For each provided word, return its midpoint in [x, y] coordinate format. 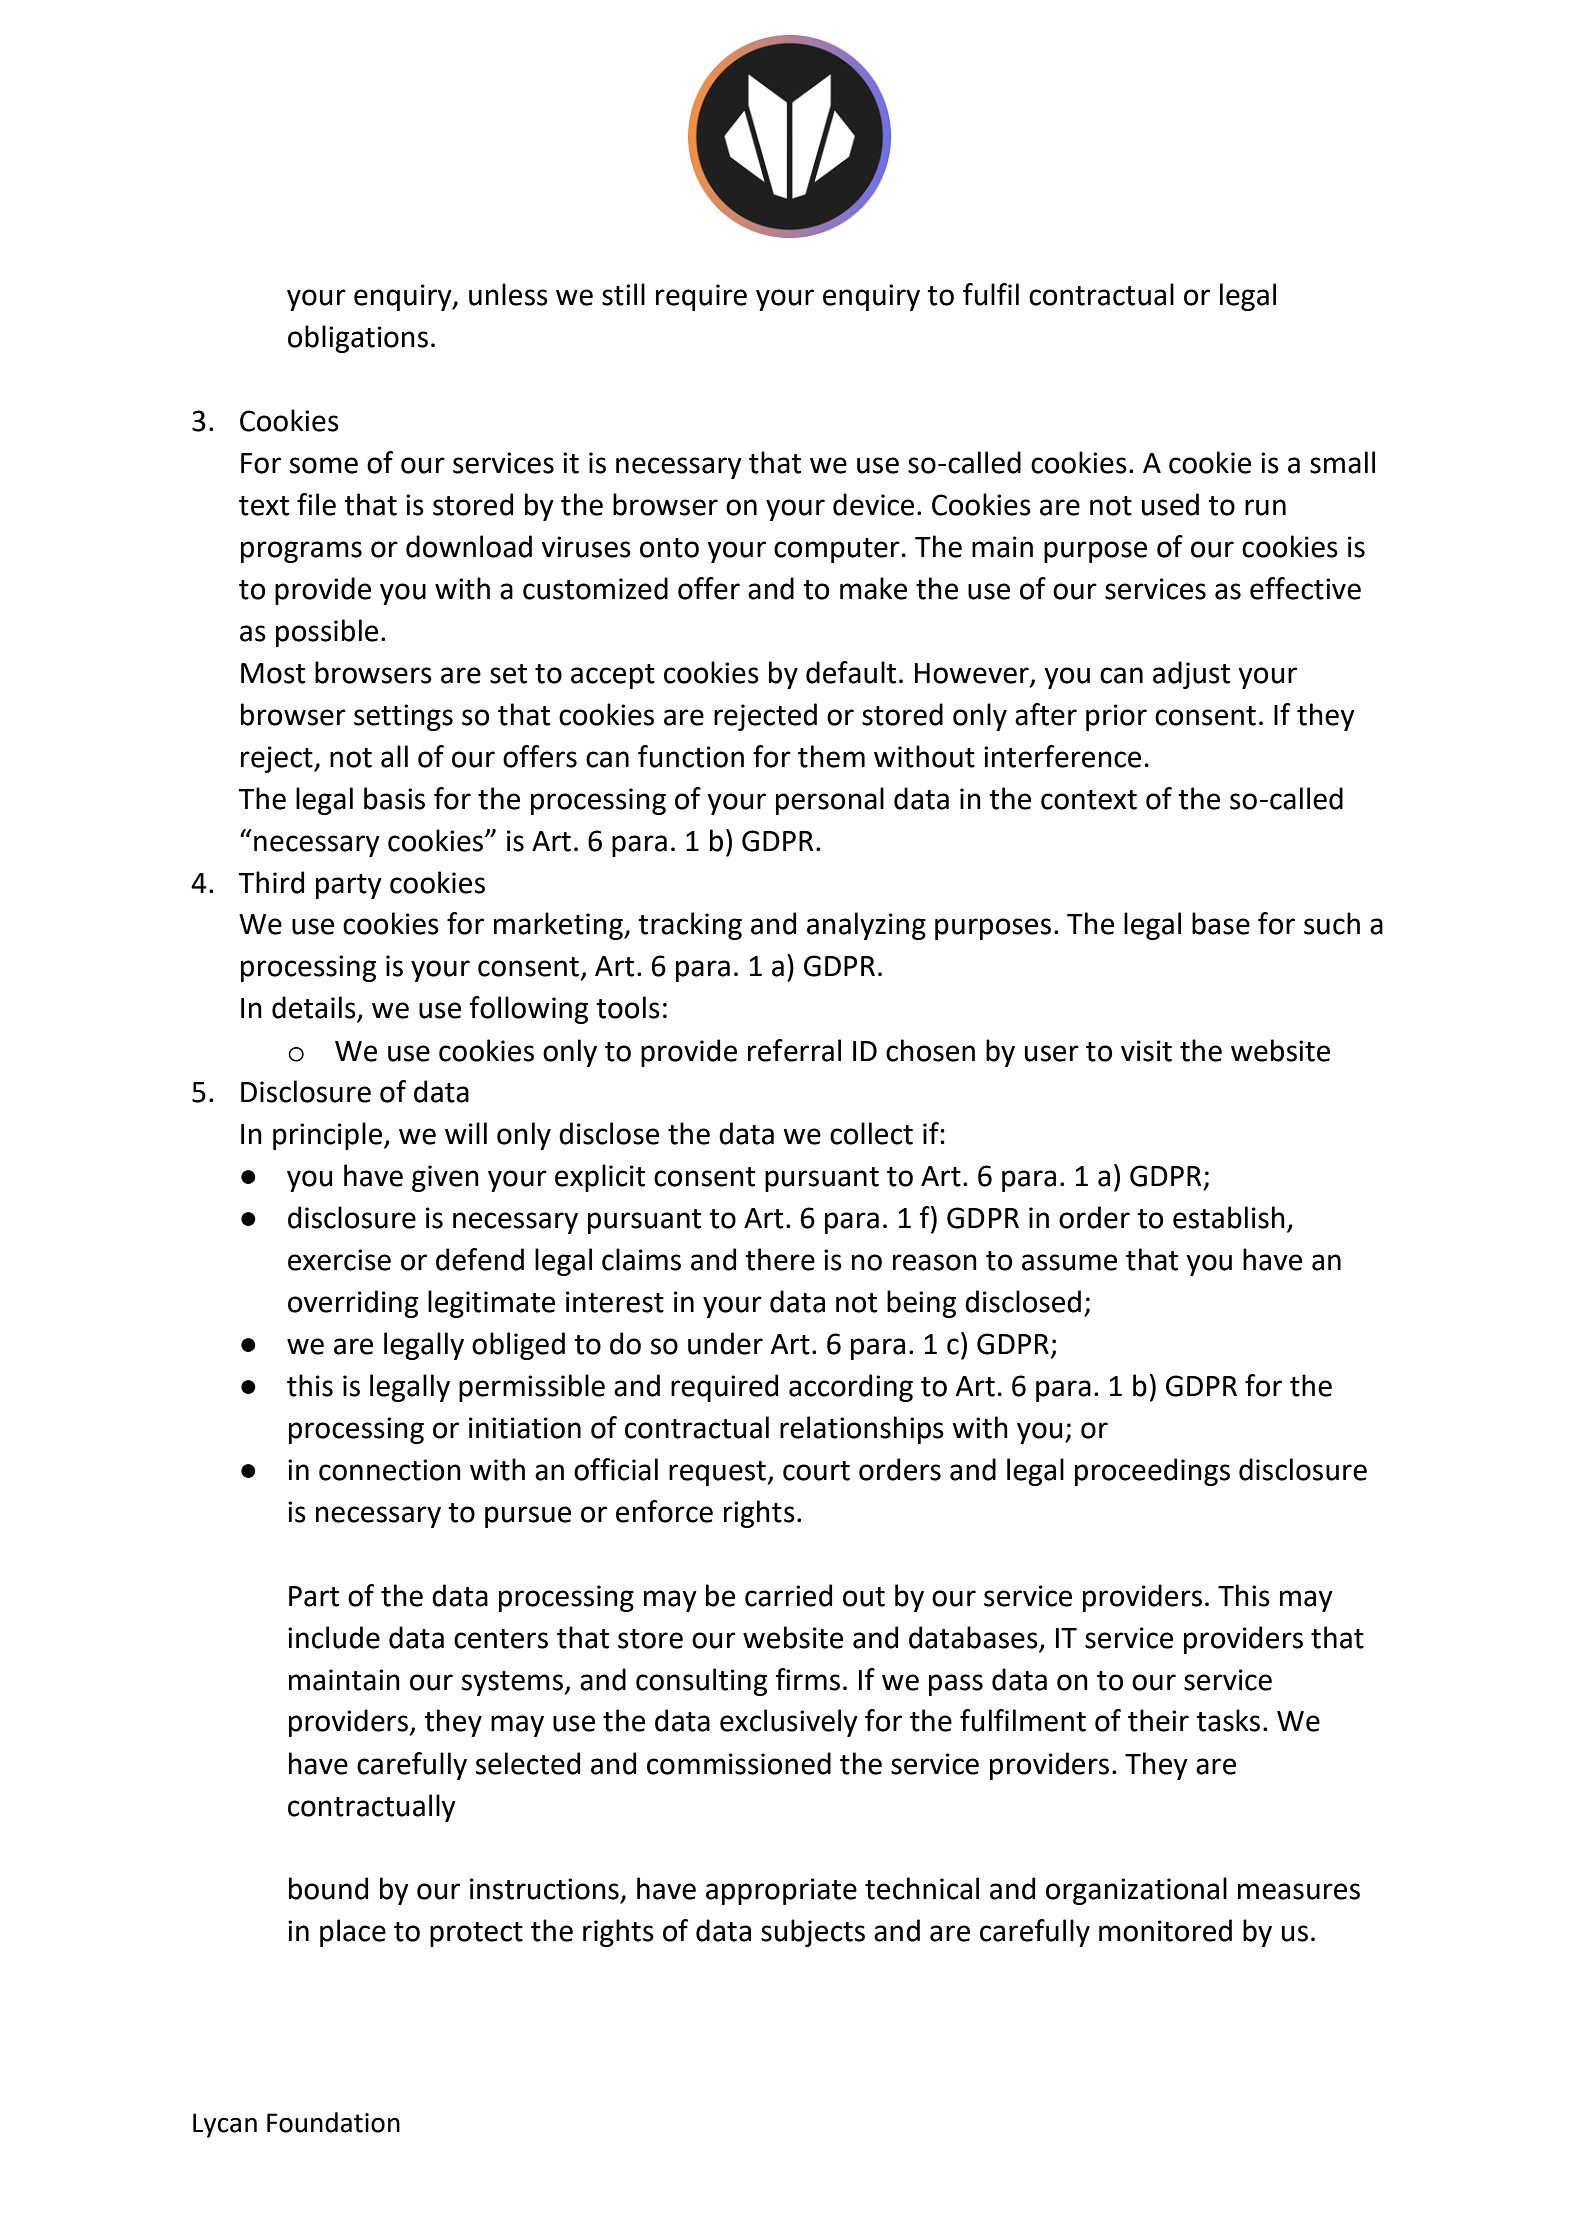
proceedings [1152, 1472]
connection [390, 1470]
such [1332, 923]
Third [271, 882]
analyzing [866, 926]
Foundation [333, 2122]
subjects [813, 1933]
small [1342, 462]
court [816, 1471]
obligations [358, 339]
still [623, 294]
